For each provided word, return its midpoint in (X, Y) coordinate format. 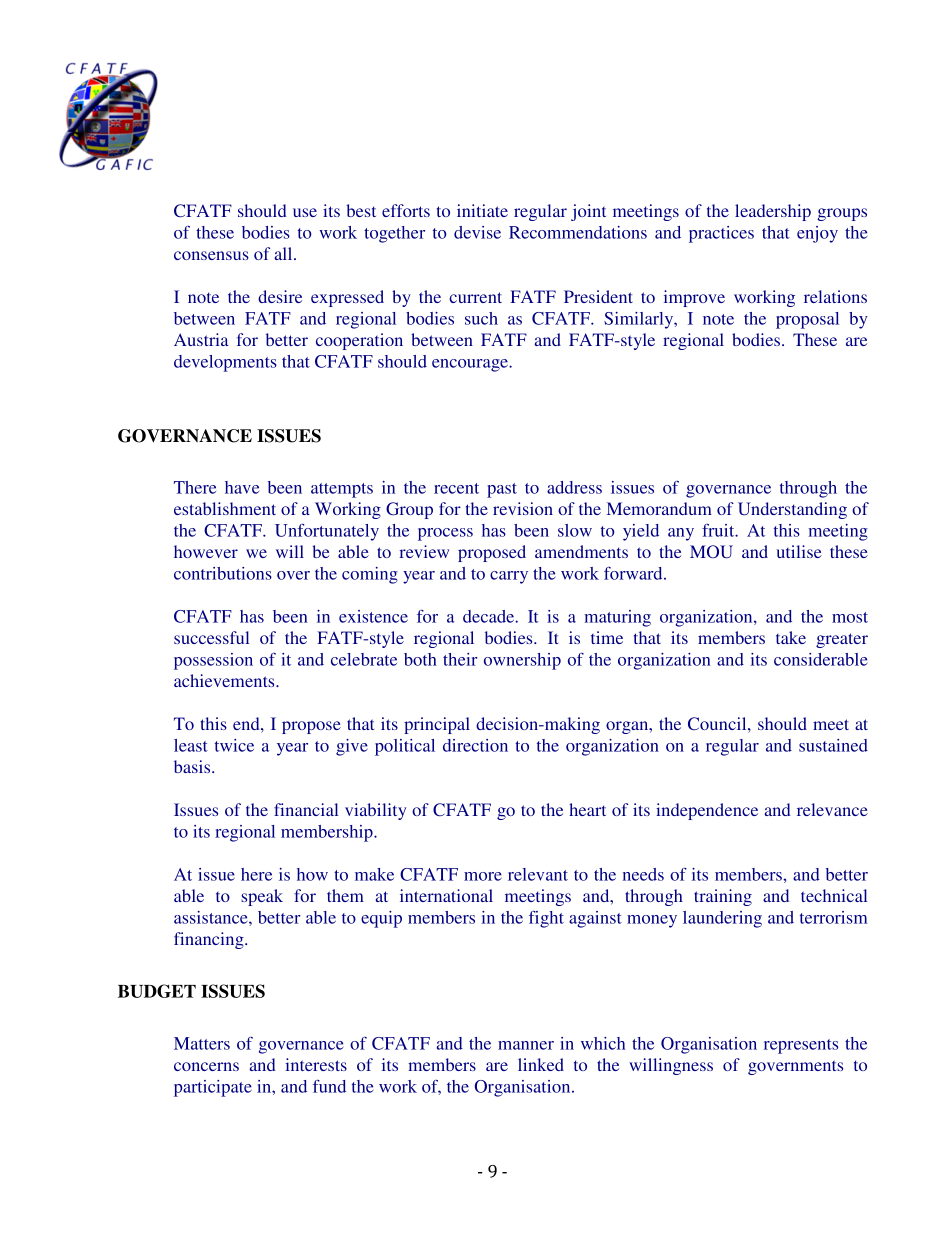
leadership (773, 212)
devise (477, 232)
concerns (206, 1066)
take (791, 637)
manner (526, 1045)
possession (213, 661)
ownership (522, 661)
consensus (211, 255)
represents (801, 1046)
